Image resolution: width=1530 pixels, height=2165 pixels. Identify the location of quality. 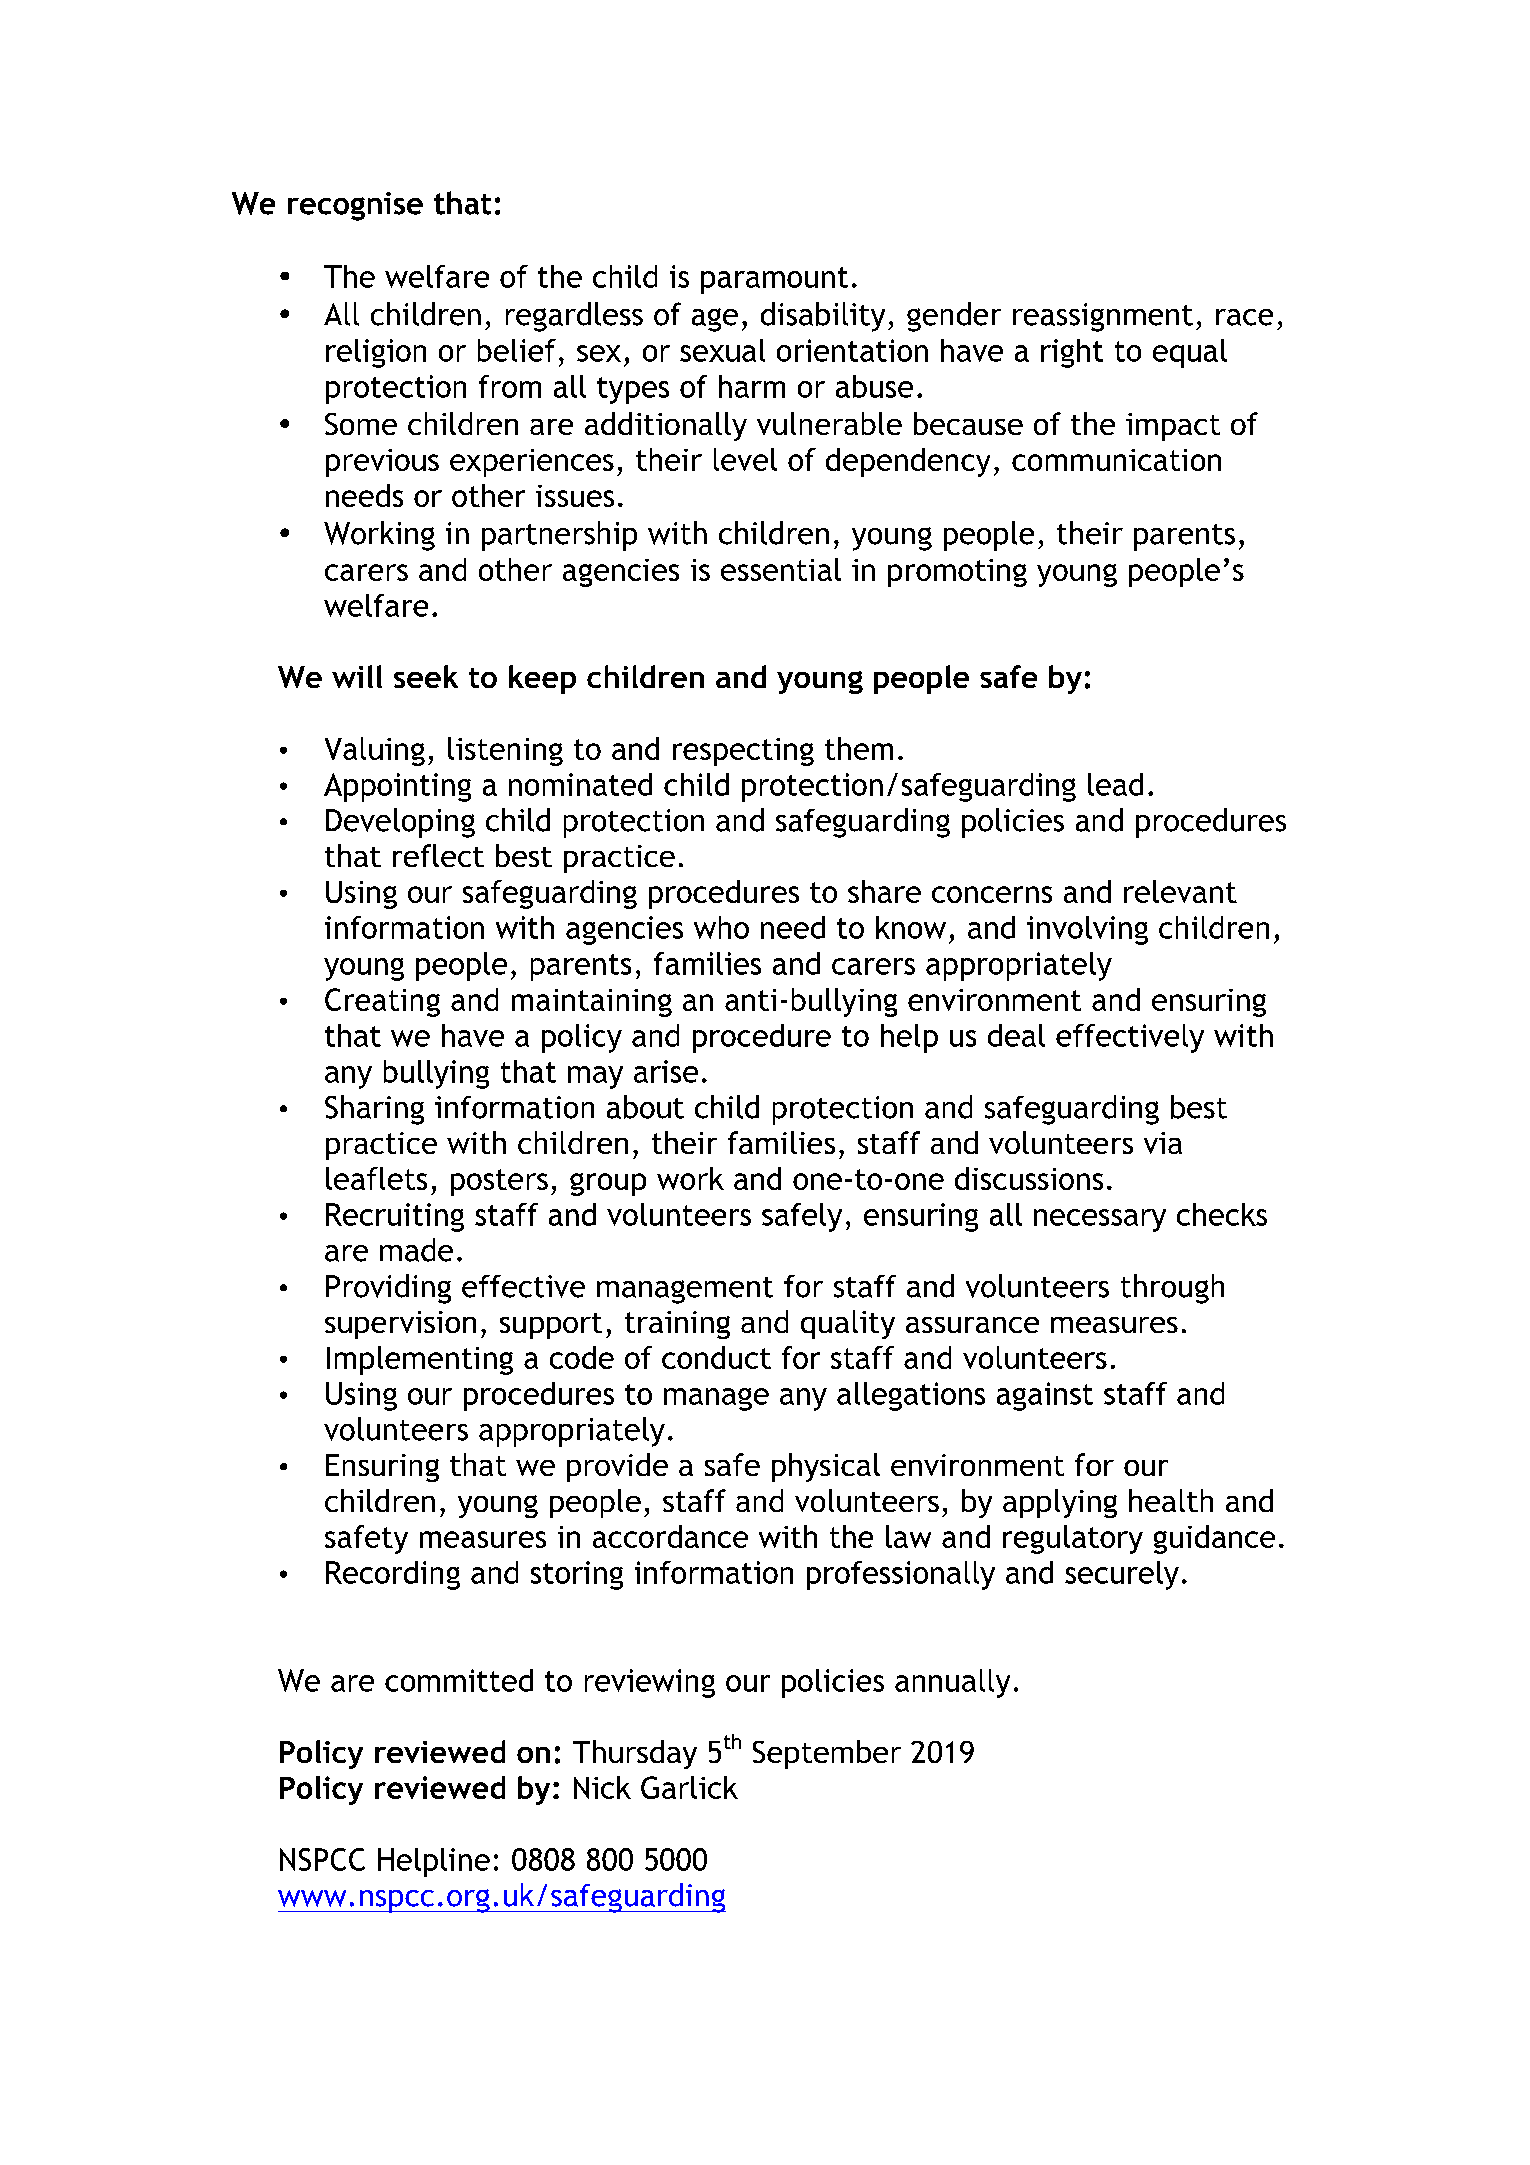
(848, 1324).
